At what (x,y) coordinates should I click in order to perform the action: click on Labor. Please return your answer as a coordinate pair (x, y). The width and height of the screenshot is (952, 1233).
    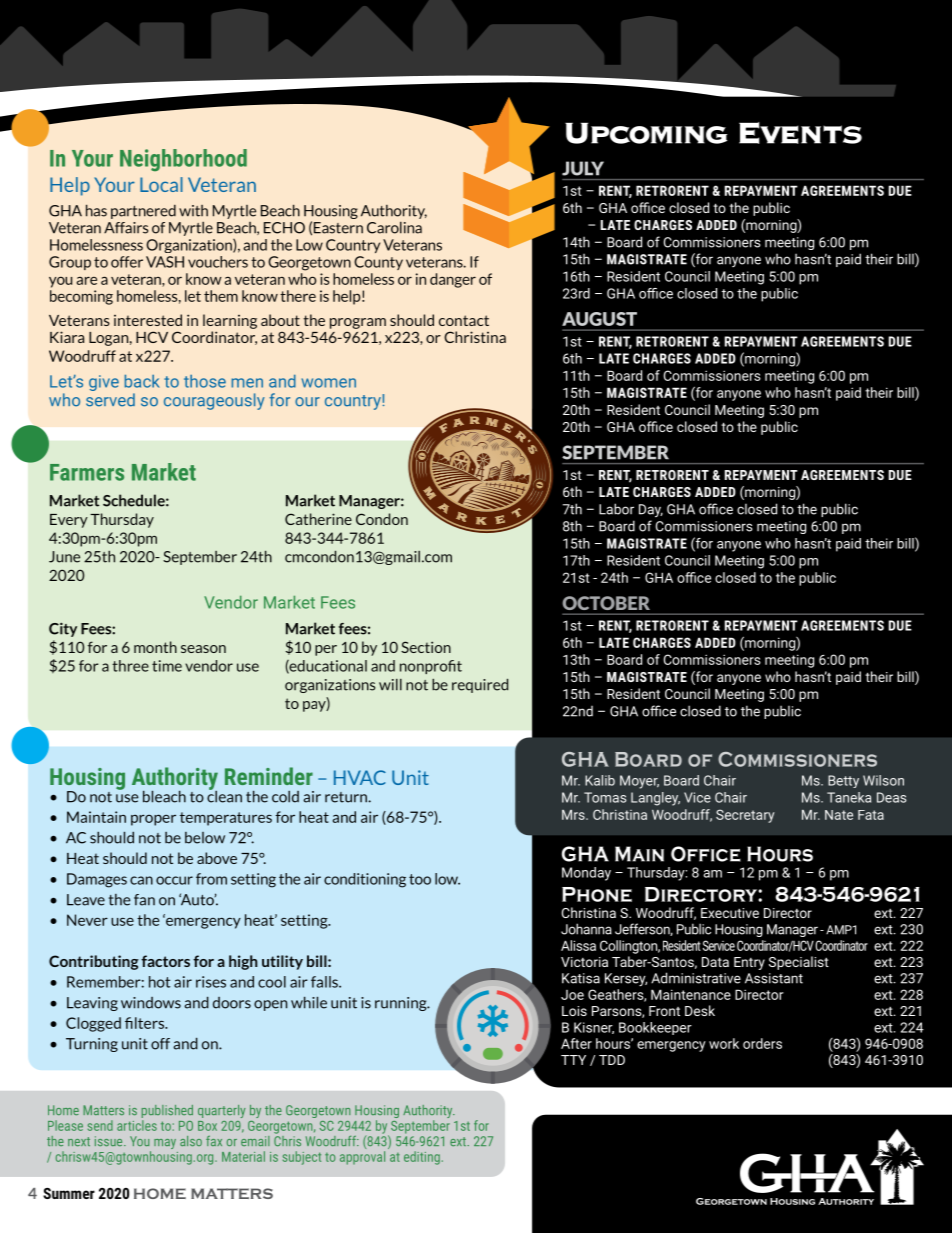
    Looking at the image, I should click on (616, 509).
